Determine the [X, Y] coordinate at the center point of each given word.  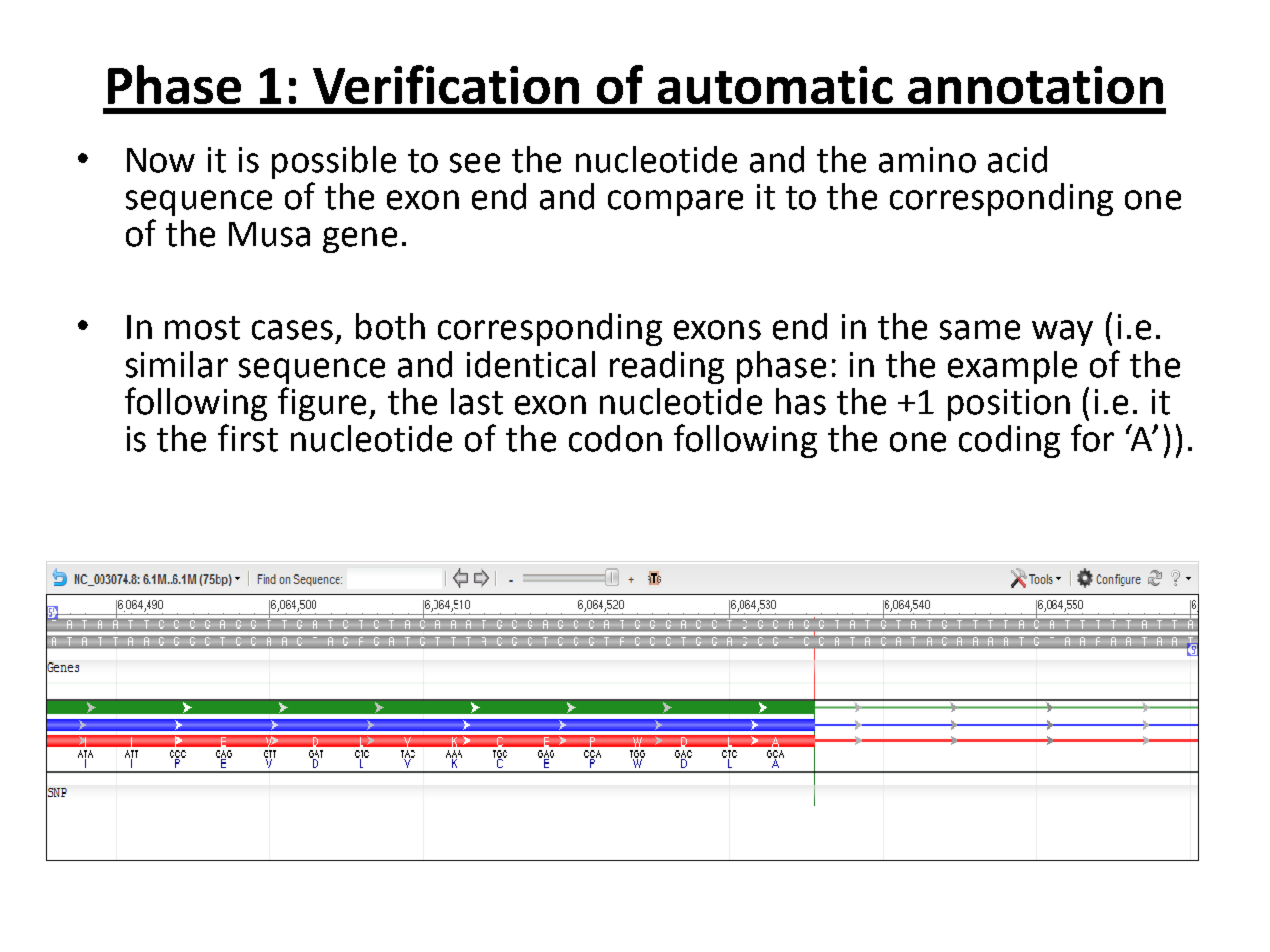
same [980, 330]
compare [675, 203]
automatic [775, 85]
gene [360, 240]
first [248, 438]
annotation [1035, 85]
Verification [446, 84]
